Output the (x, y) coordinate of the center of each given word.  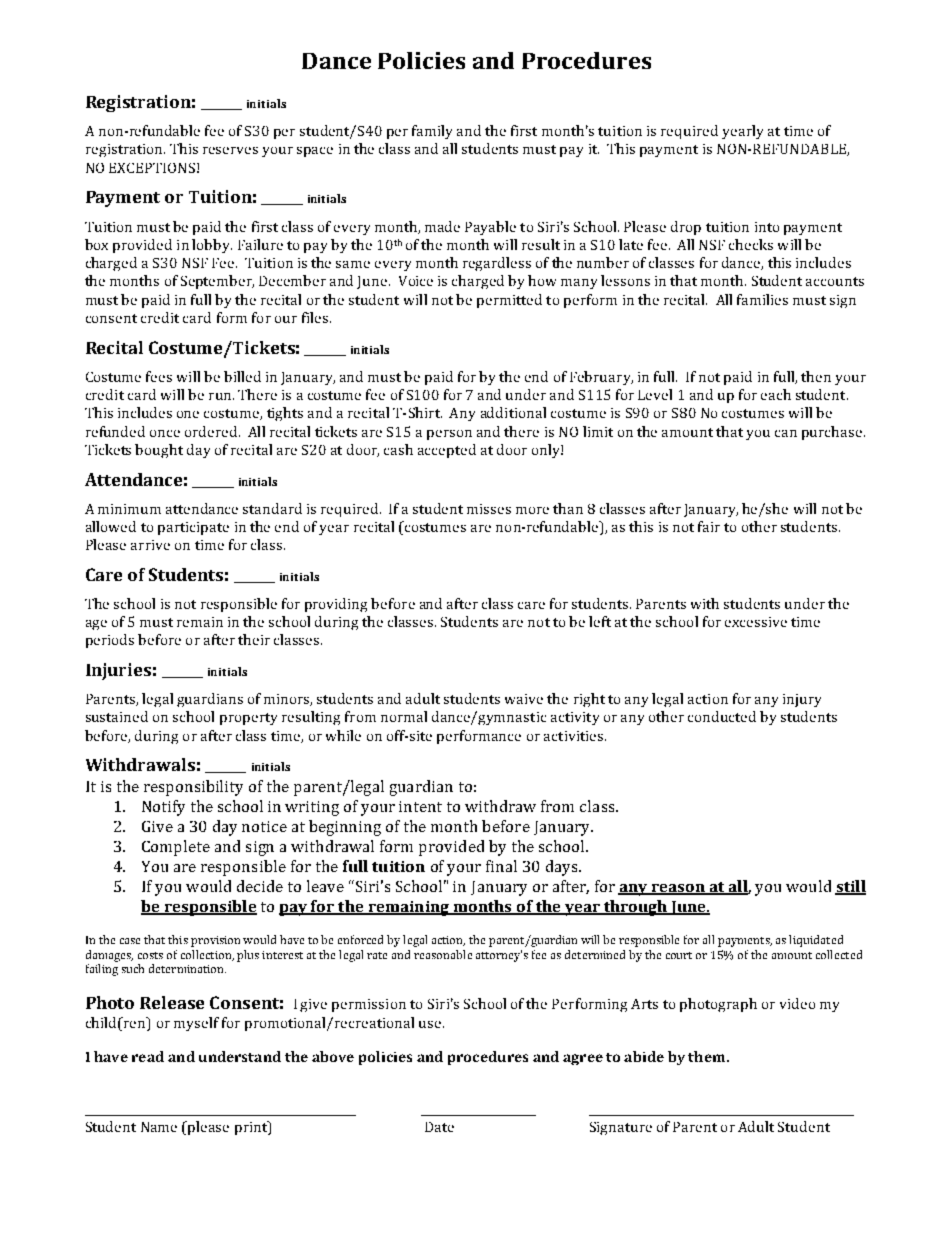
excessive (756, 622)
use (430, 1024)
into (767, 227)
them (708, 1056)
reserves (230, 150)
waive (524, 699)
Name (159, 1127)
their (254, 639)
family (432, 132)
